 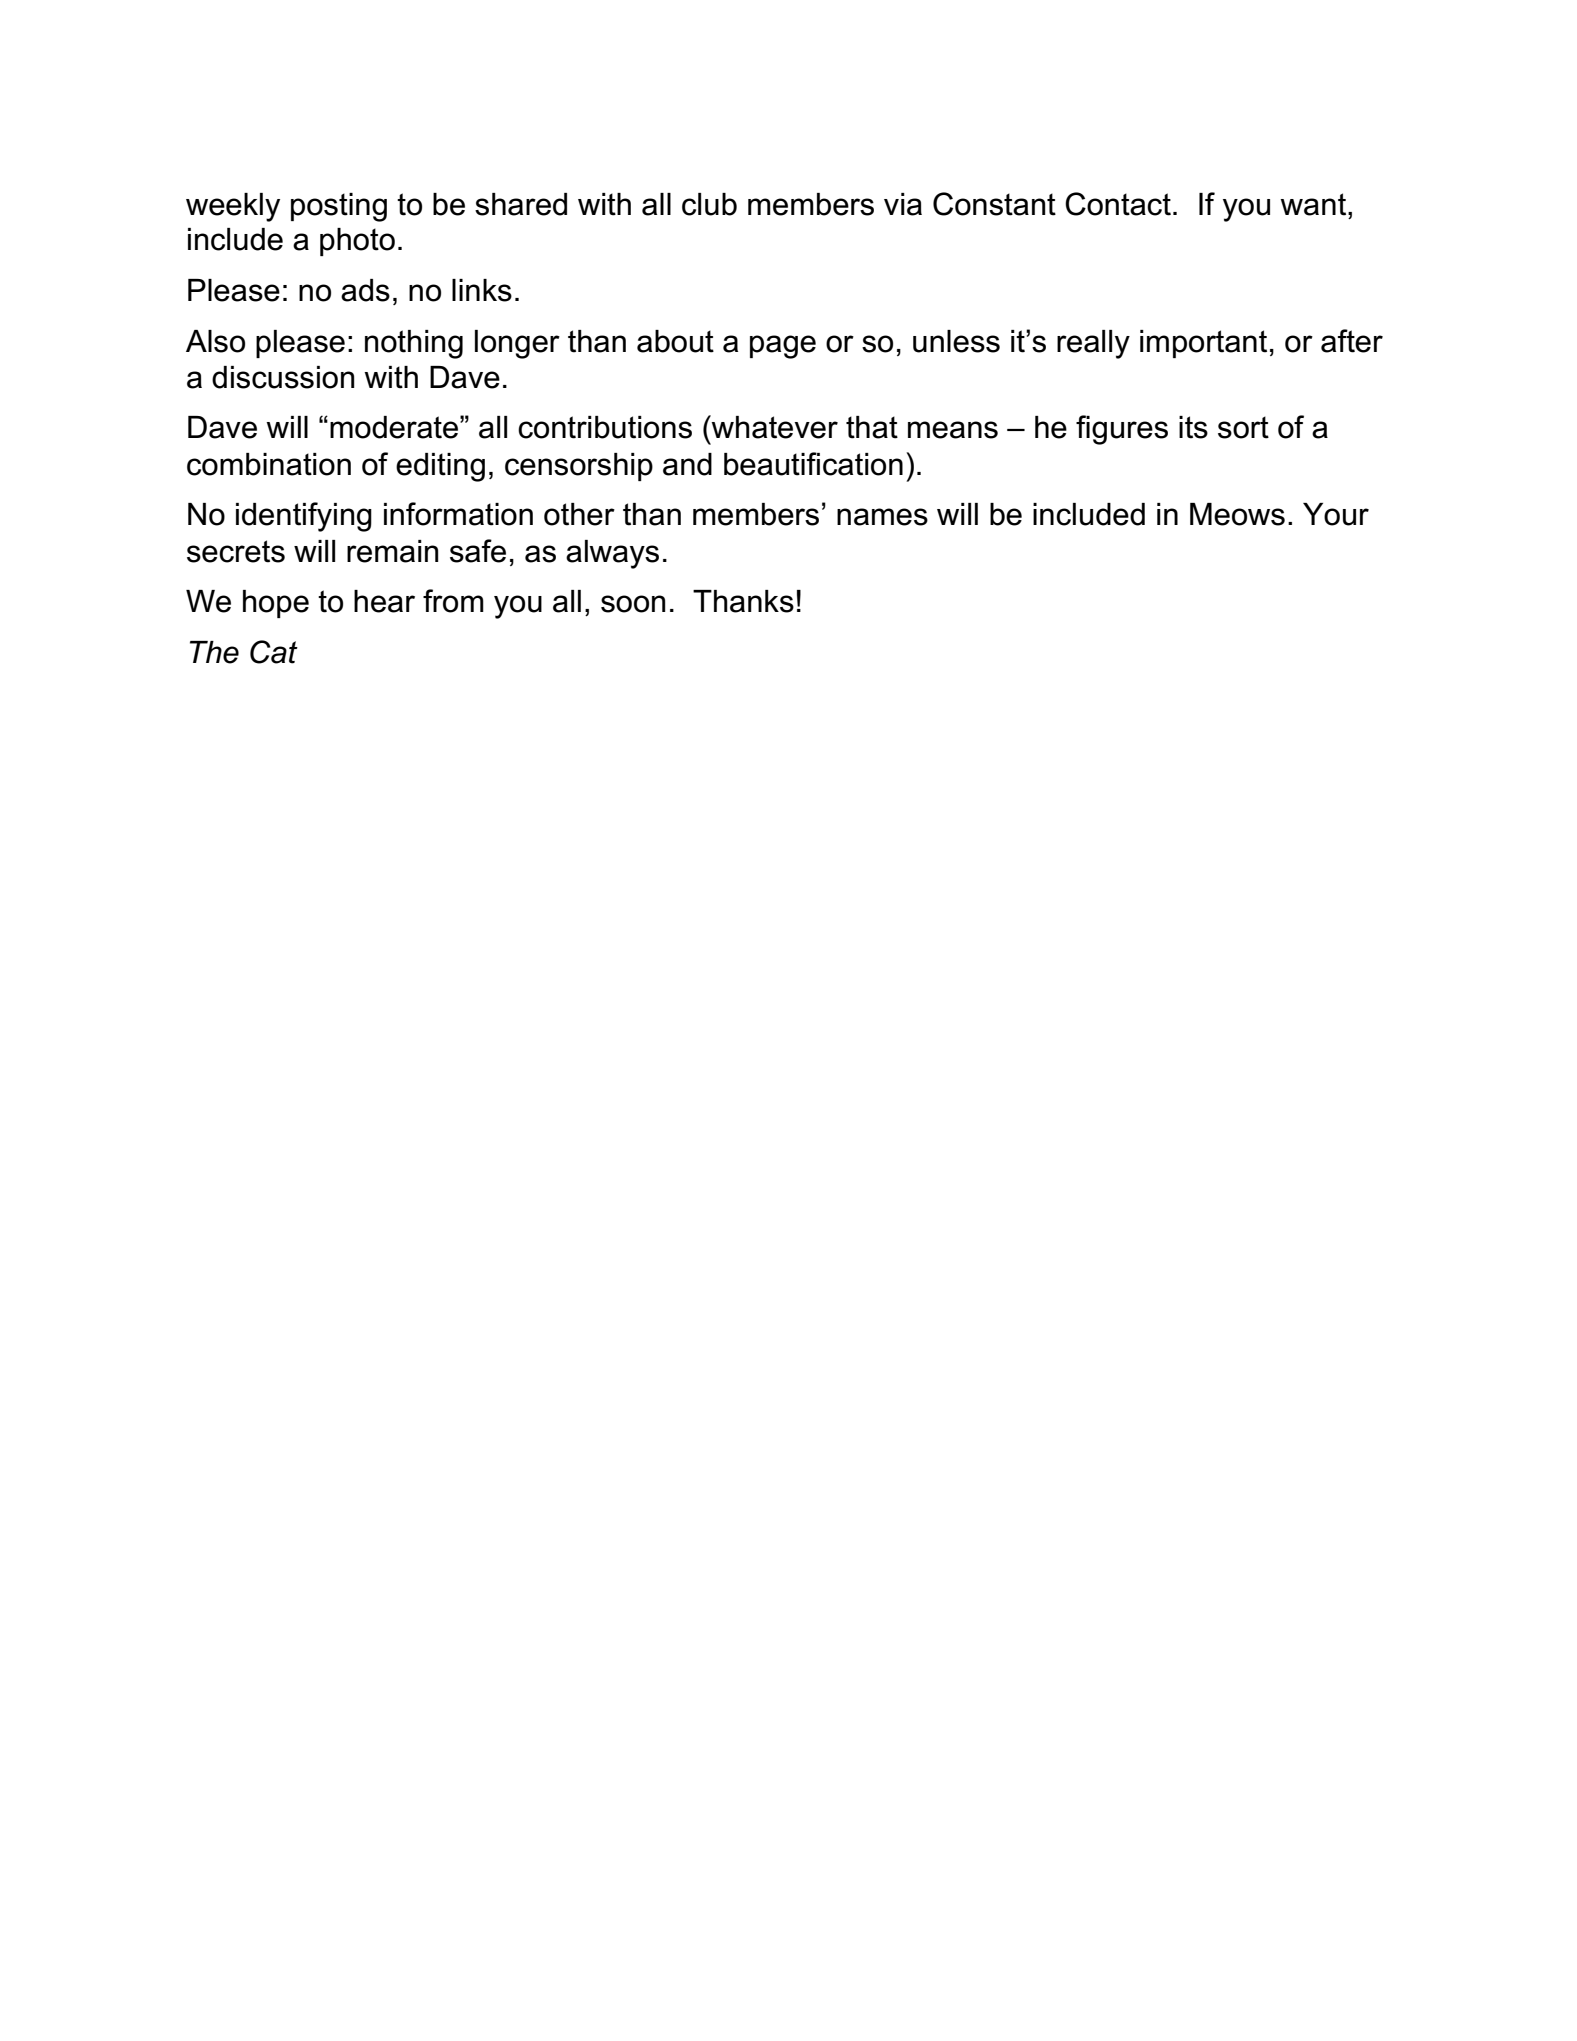 What do you see at coordinates (269, 464) in the screenshot?
I see `combination` at bounding box center [269, 464].
